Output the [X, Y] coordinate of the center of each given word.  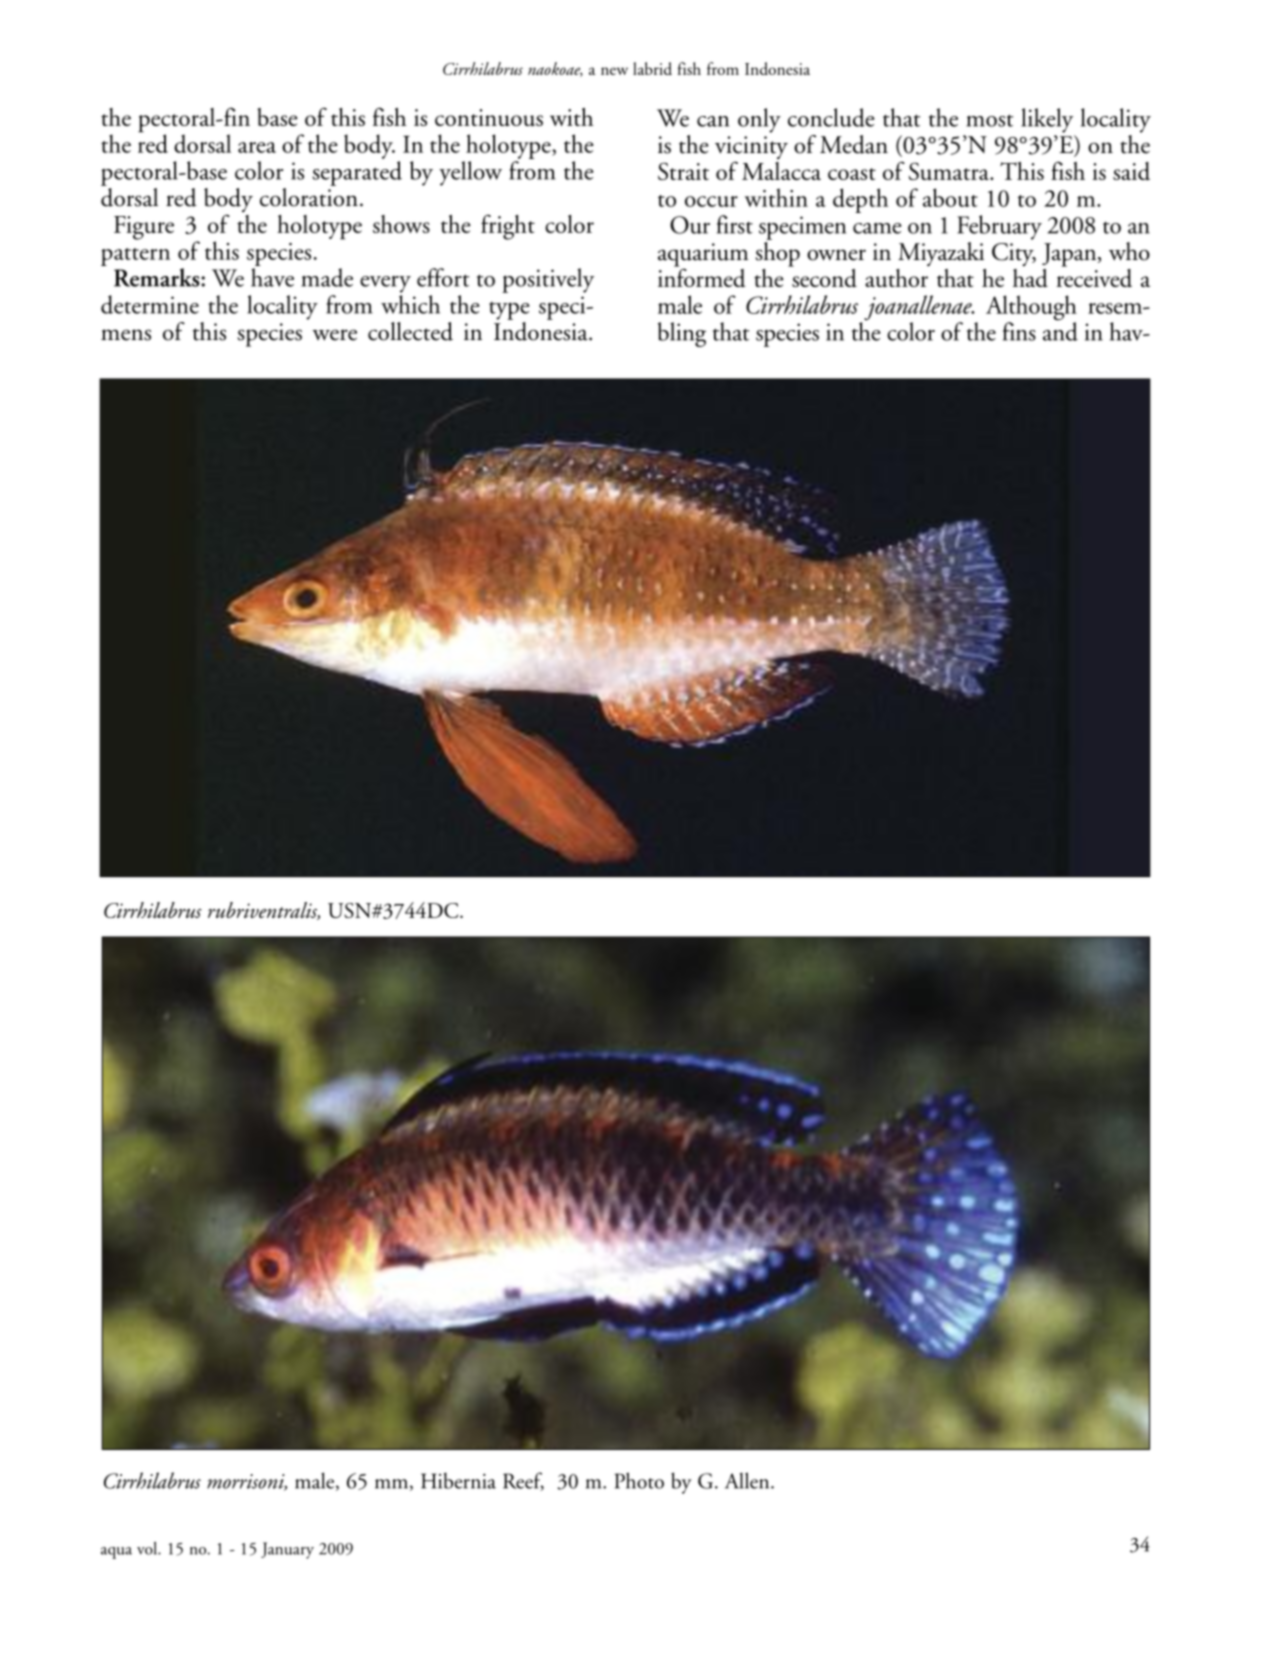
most [989, 120]
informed [701, 276]
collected [410, 331]
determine [150, 304]
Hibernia [458, 1481]
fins [1019, 331]
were [334, 335]
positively [548, 280]
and [1060, 330]
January [287, 1550]
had [1030, 278]
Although [1031, 309]
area [257, 147]
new [614, 71]
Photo [639, 1480]
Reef [523, 1481]
